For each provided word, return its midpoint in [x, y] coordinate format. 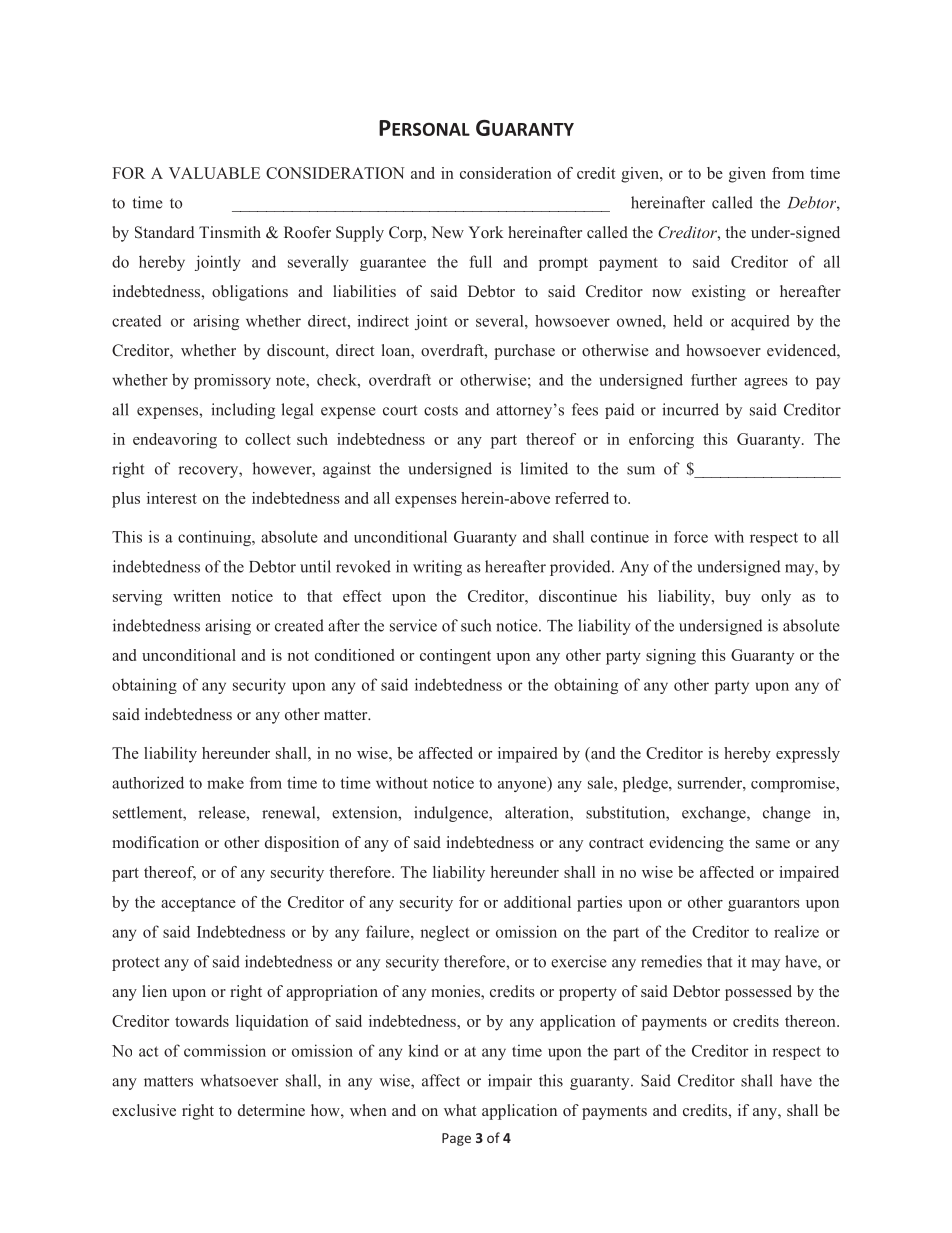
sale [601, 782]
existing [719, 293]
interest [172, 498]
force [691, 537]
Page [456, 1139]
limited [544, 468]
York [486, 232]
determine [271, 1110]
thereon [811, 1021]
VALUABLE [214, 173]
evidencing [686, 844]
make [225, 783]
